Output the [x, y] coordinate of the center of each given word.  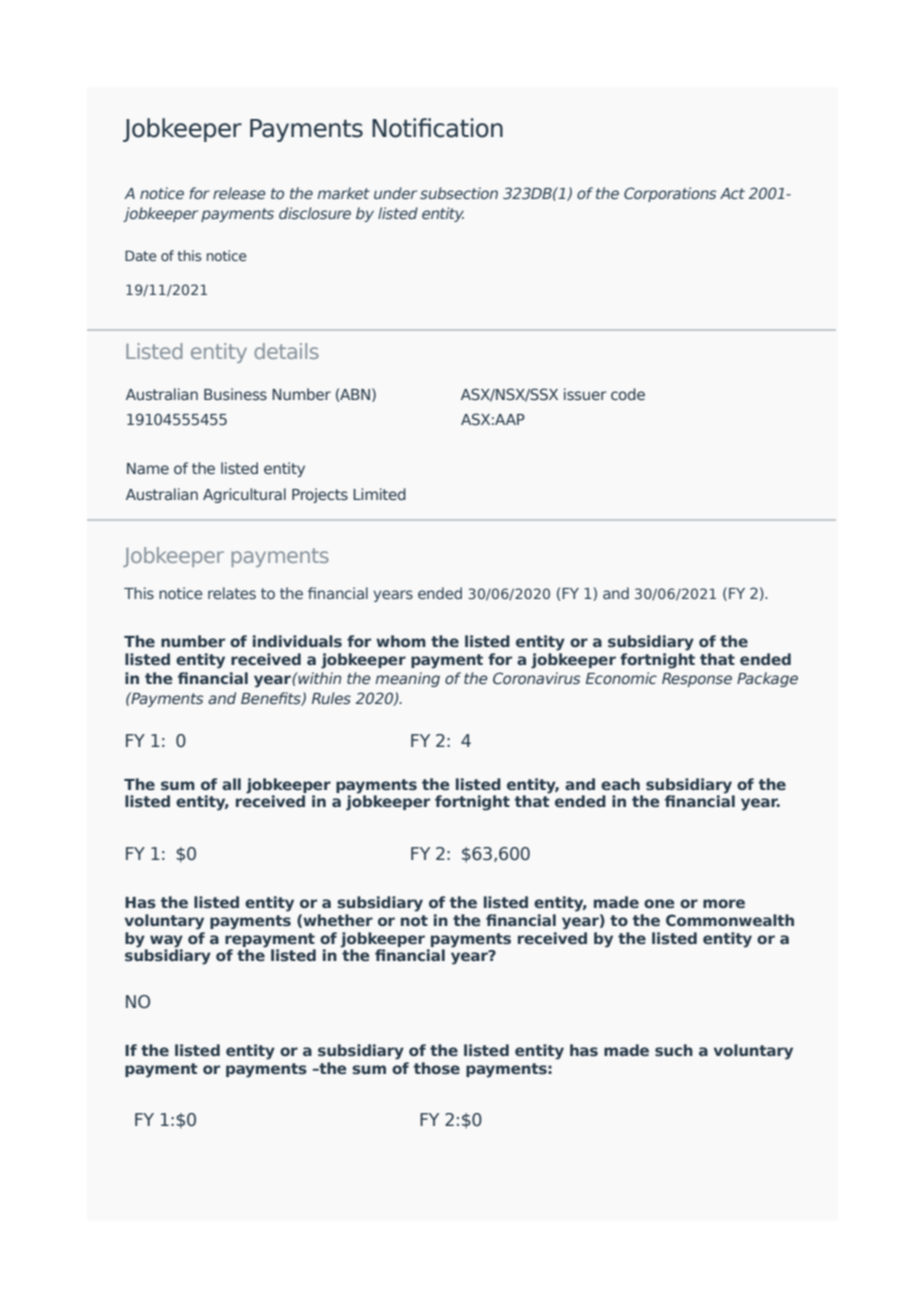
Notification [437, 128]
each [620, 784]
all [231, 784]
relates [232, 593]
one [659, 903]
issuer [585, 394]
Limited [379, 494]
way [166, 941]
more [724, 903]
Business [235, 394]
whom [401, 641]
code [628, 394]
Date [141, 255]
